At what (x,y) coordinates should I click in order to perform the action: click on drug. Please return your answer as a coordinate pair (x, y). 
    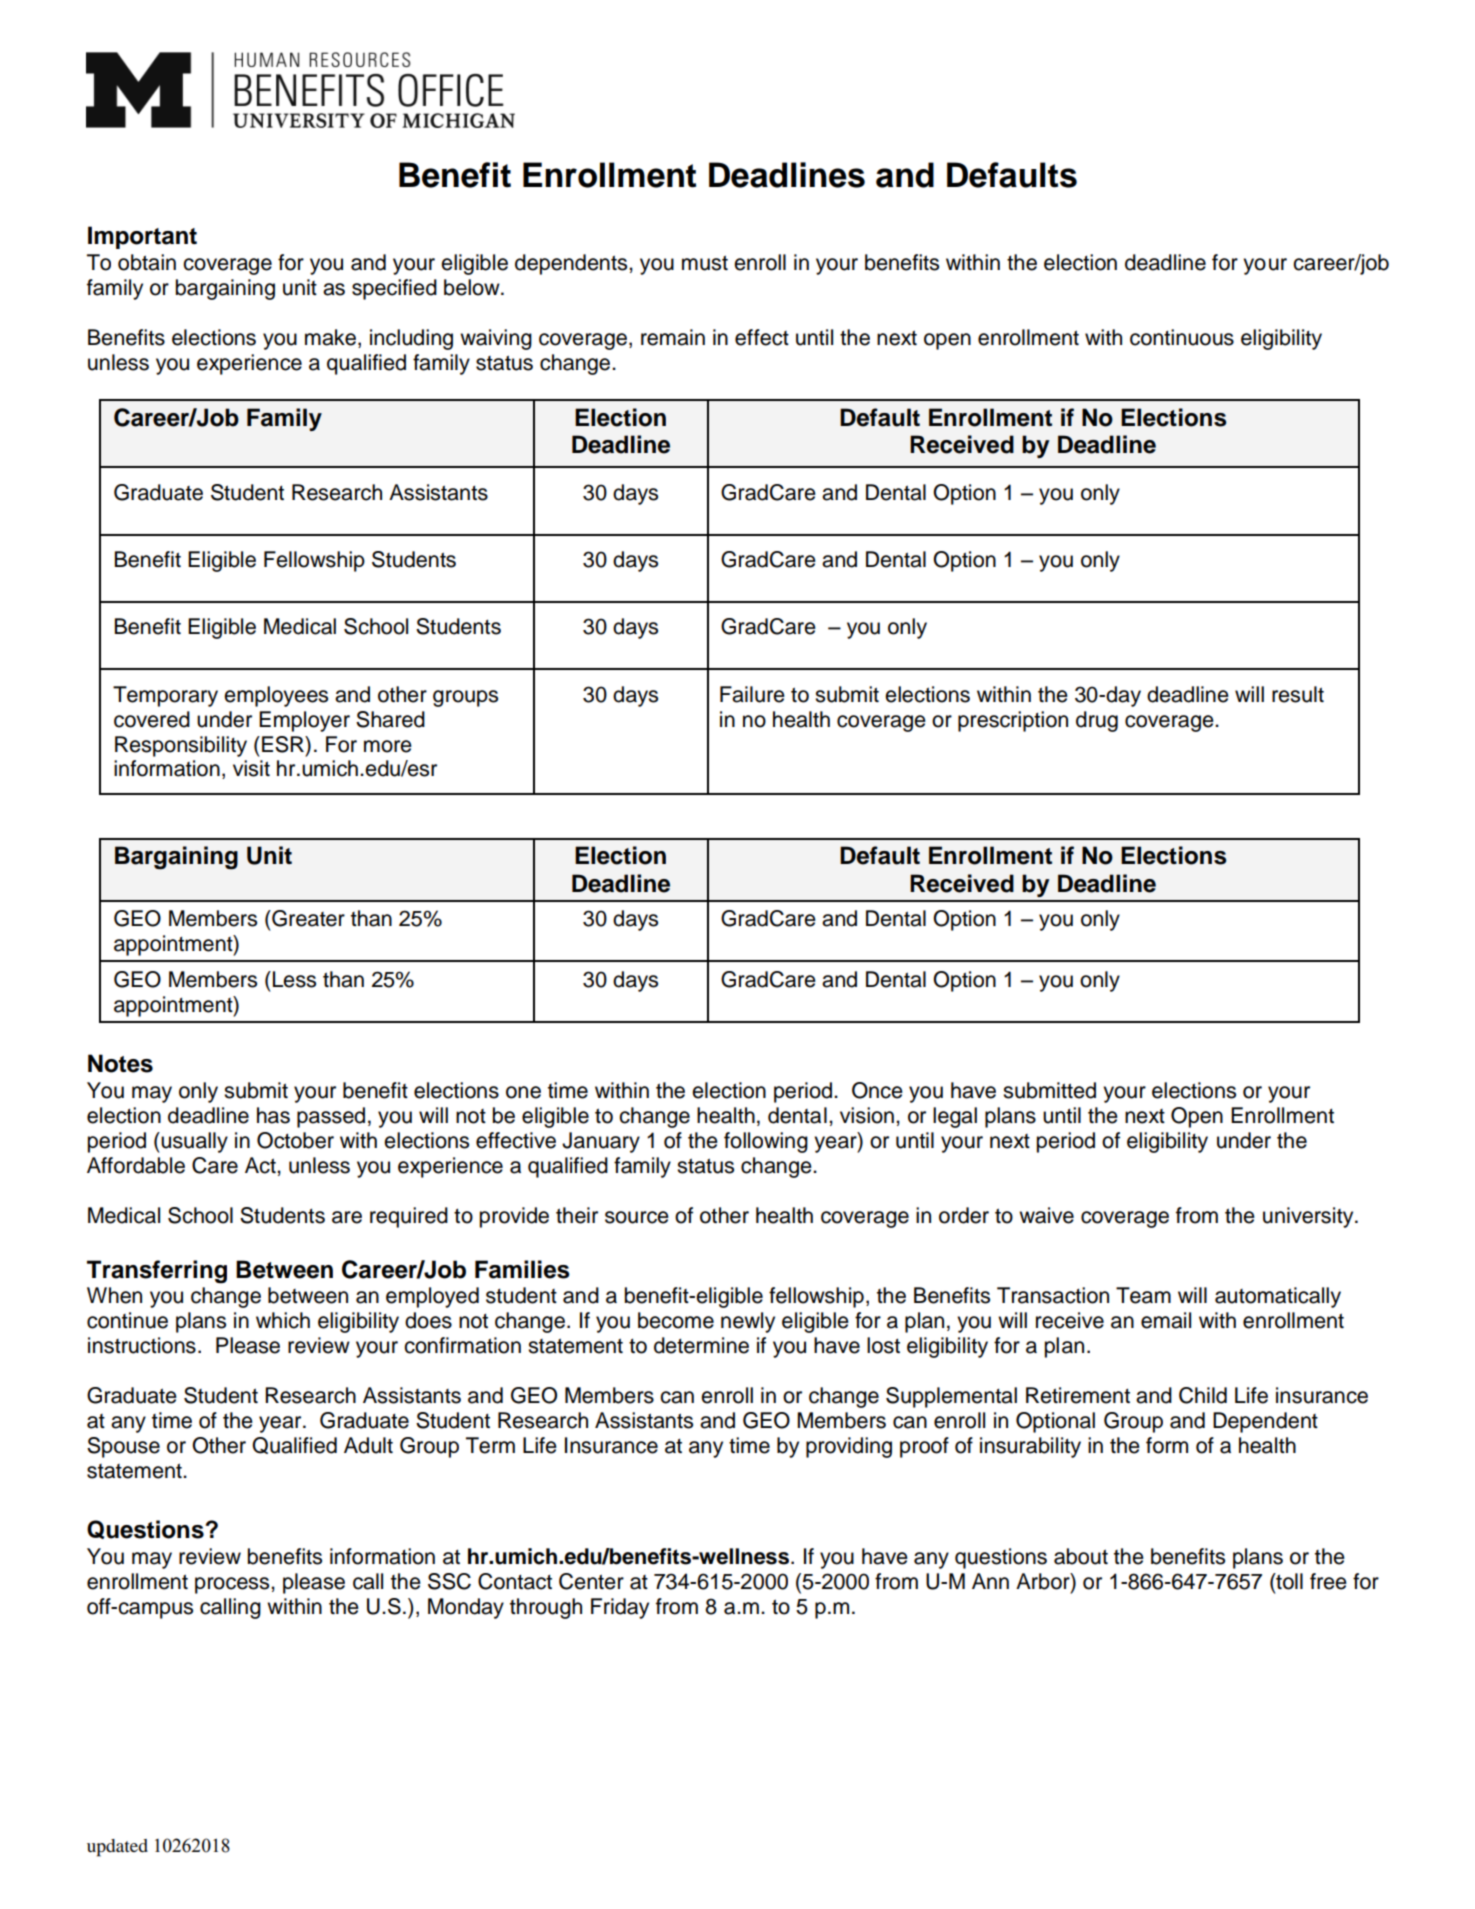
    Looking at the image, I should click on (1097, 721).
